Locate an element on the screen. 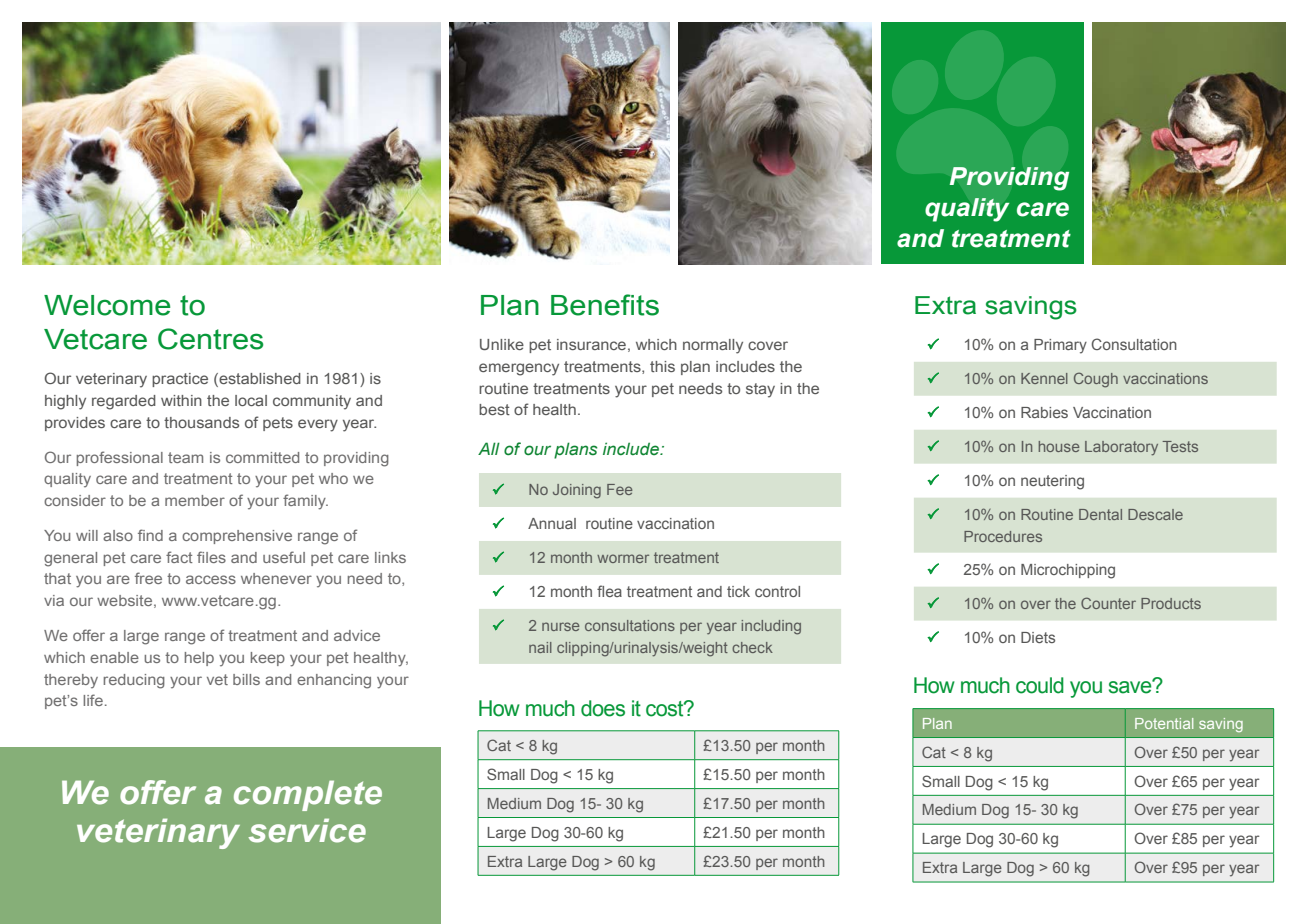 The image size is (1308, 924). service is located at coordinates (307, 830).
